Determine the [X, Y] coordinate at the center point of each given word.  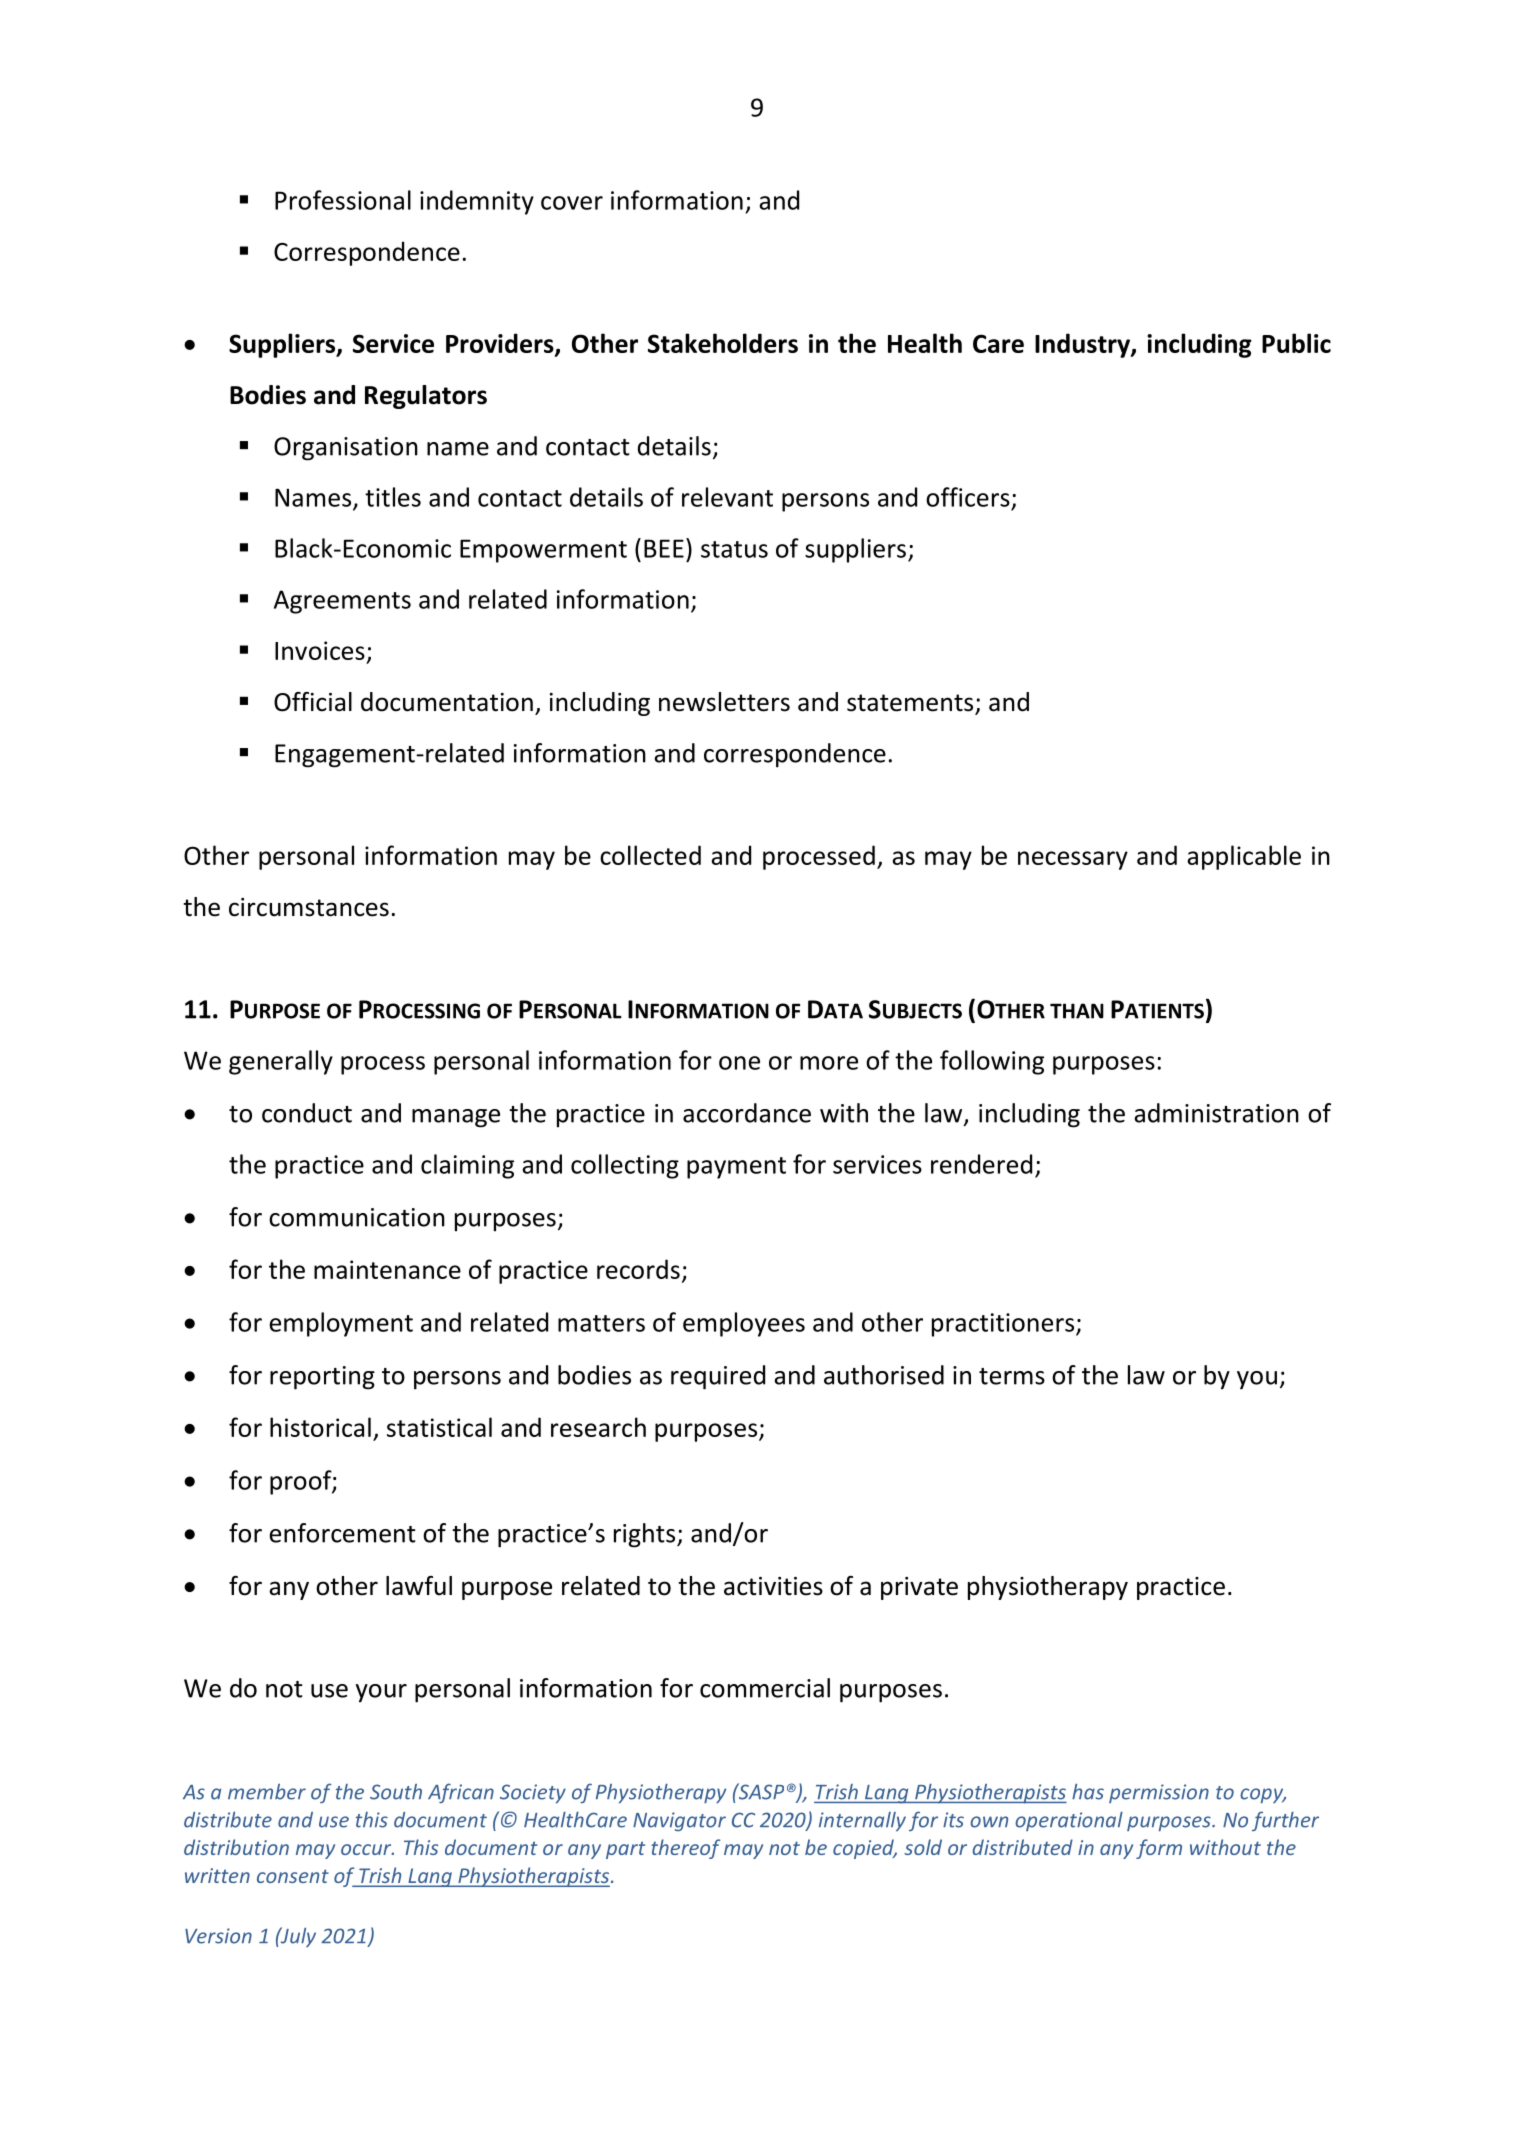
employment [341, 1324]
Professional [343, 200]
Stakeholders [723, 343]
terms [1012, 1376]
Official [313, 702]
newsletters [724, 702]
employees [744, 1324]
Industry [1083, 345]
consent [293, 1876]
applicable [1244, 857]
